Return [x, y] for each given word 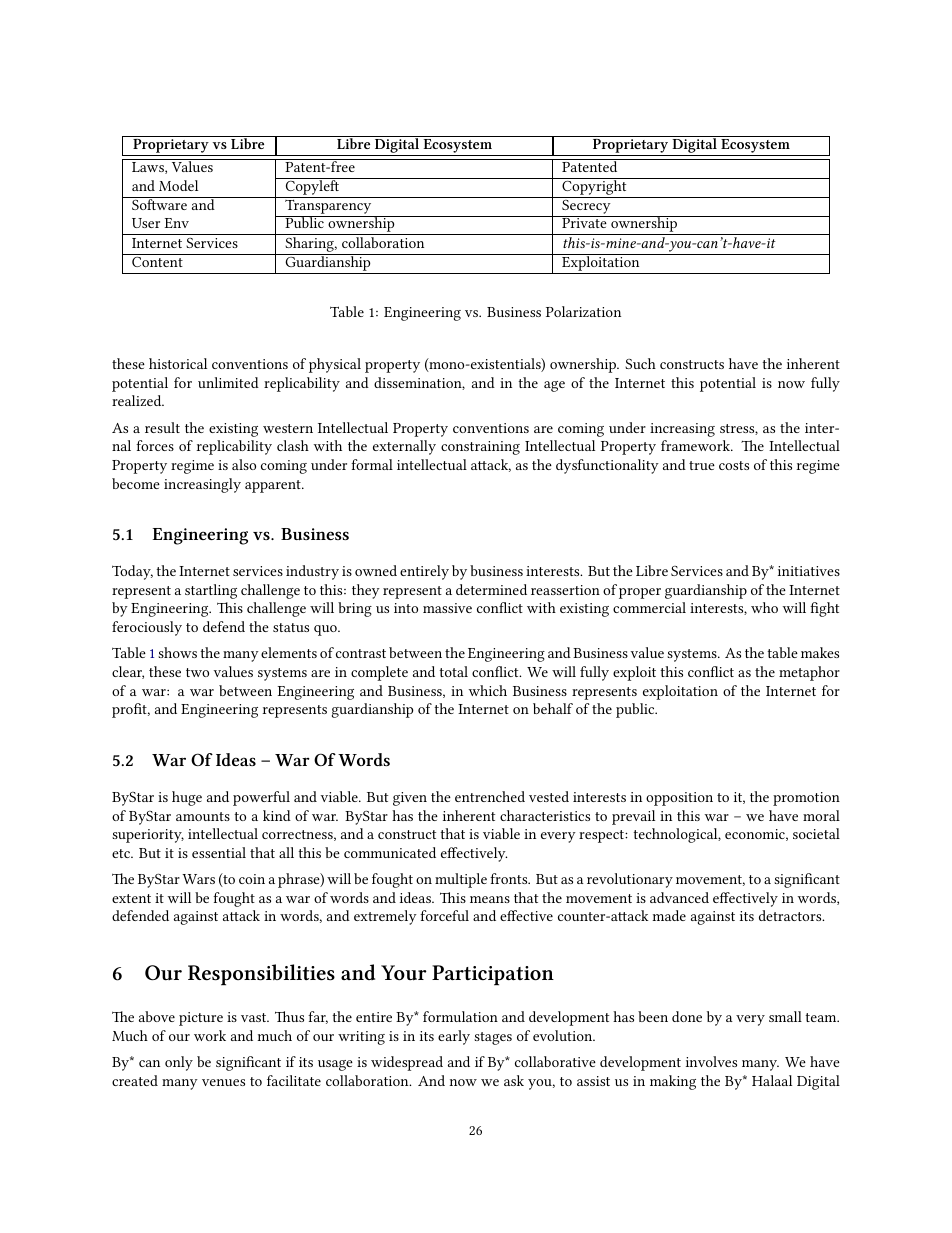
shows [177, 652]
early [454, 1037]
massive [447, 608]
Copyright [594, 186]
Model [178, 185]
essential [219, 852]
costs [734, 465]
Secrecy [586, 205]
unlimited [228, 382]
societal [816, 833]
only [179, 1063]
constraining [480, 448]
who [764, 607]
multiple [461, 880]
